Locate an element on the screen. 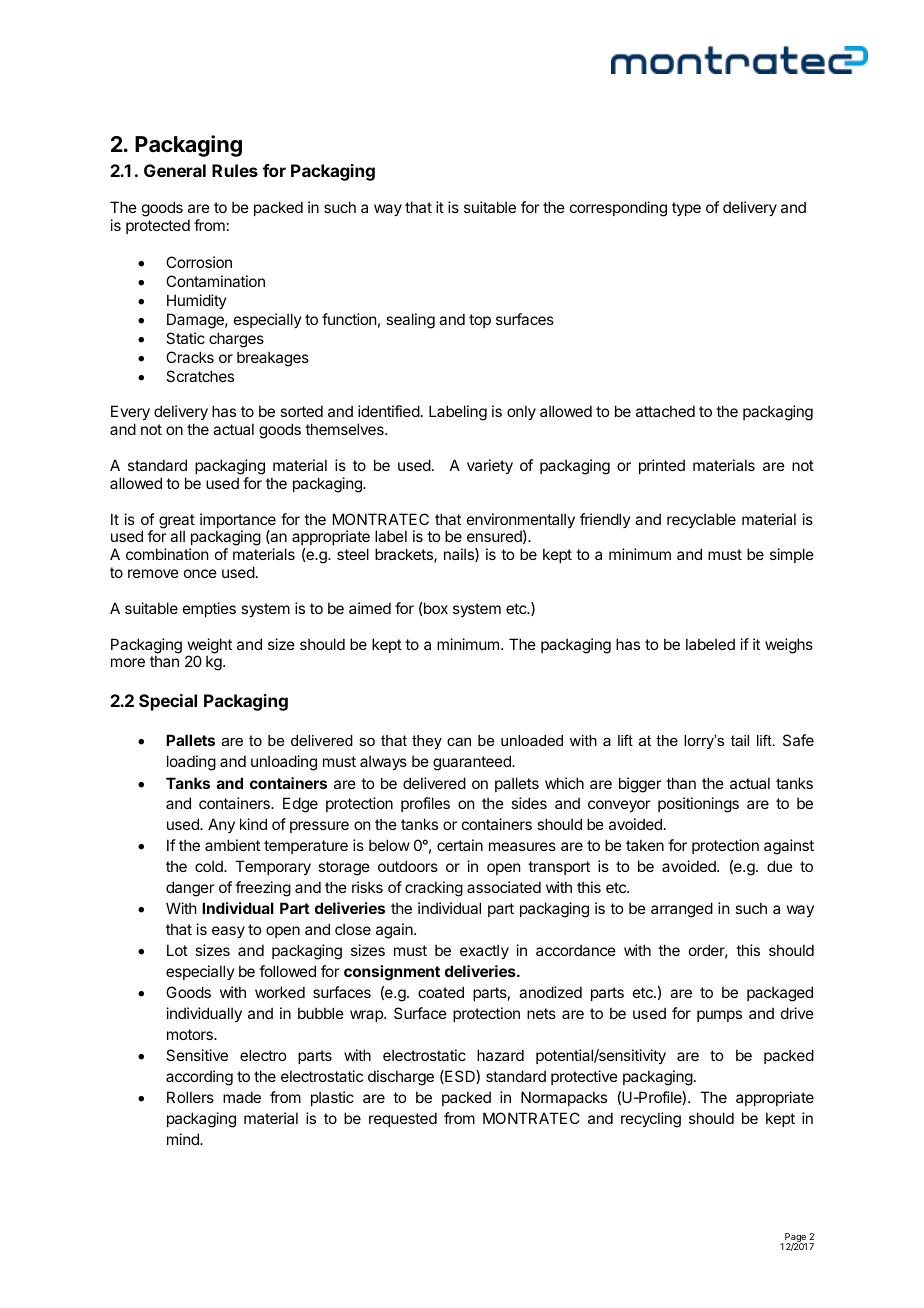  type is located at coordinates (686, 209).
